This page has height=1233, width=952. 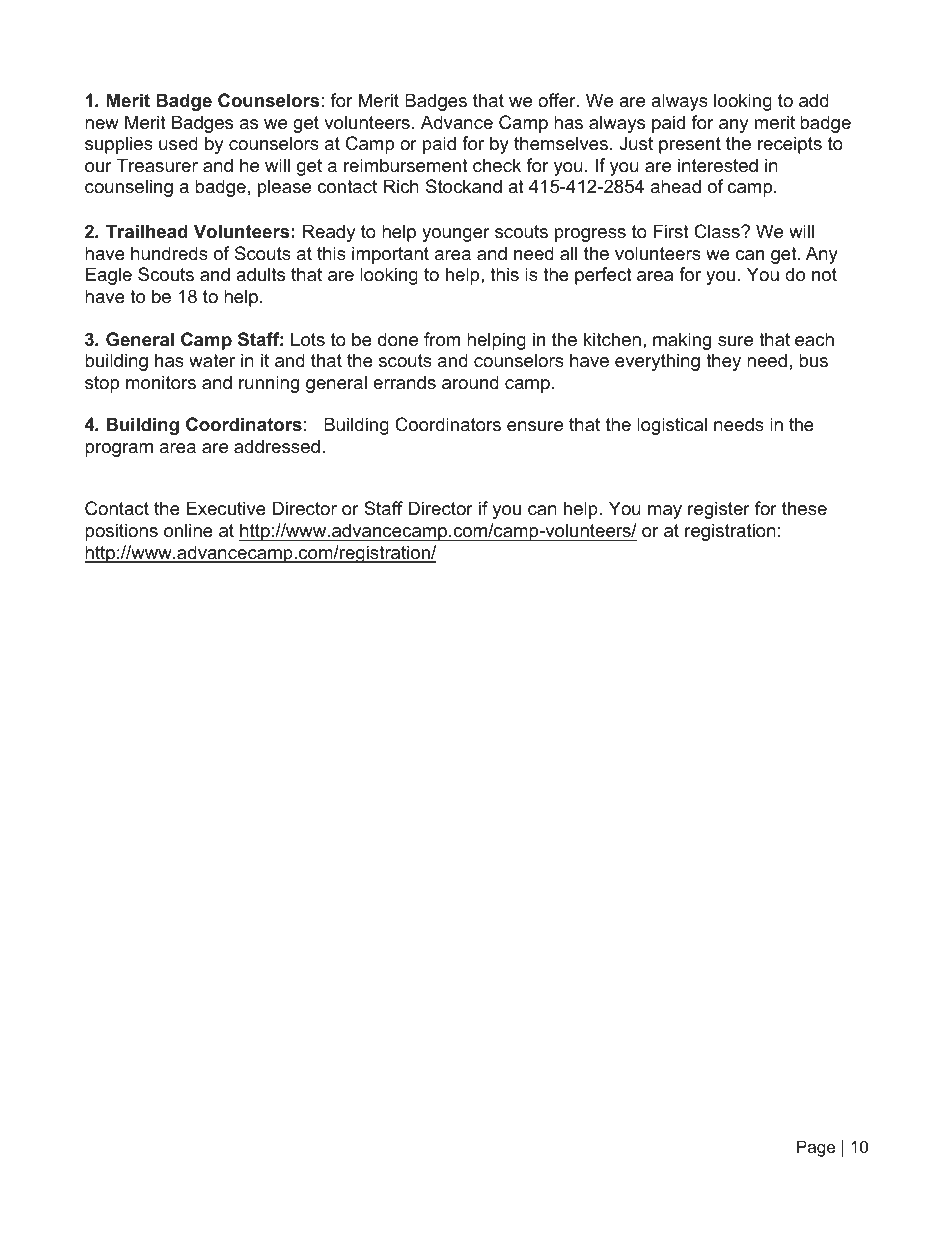 What do you see at coordinates (226, 508) in the page?
I see `Executive` at bounding box center [226, 508].
